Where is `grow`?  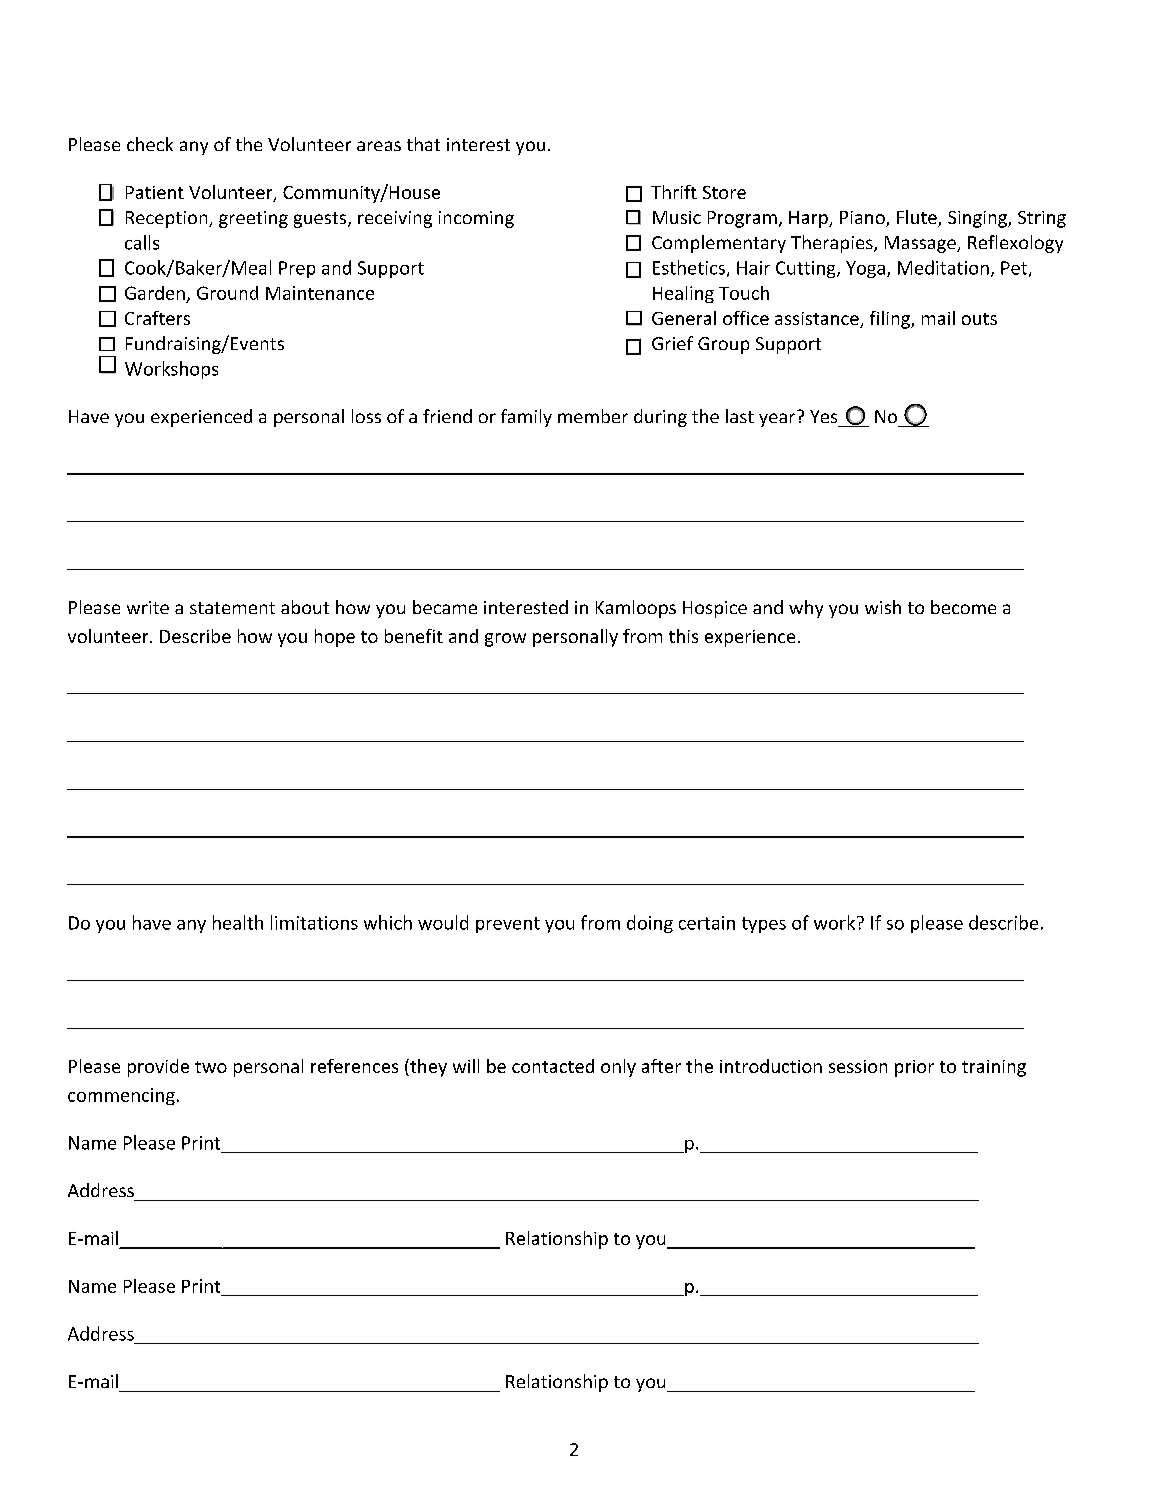
grow is located at coordinates (505, 640).
